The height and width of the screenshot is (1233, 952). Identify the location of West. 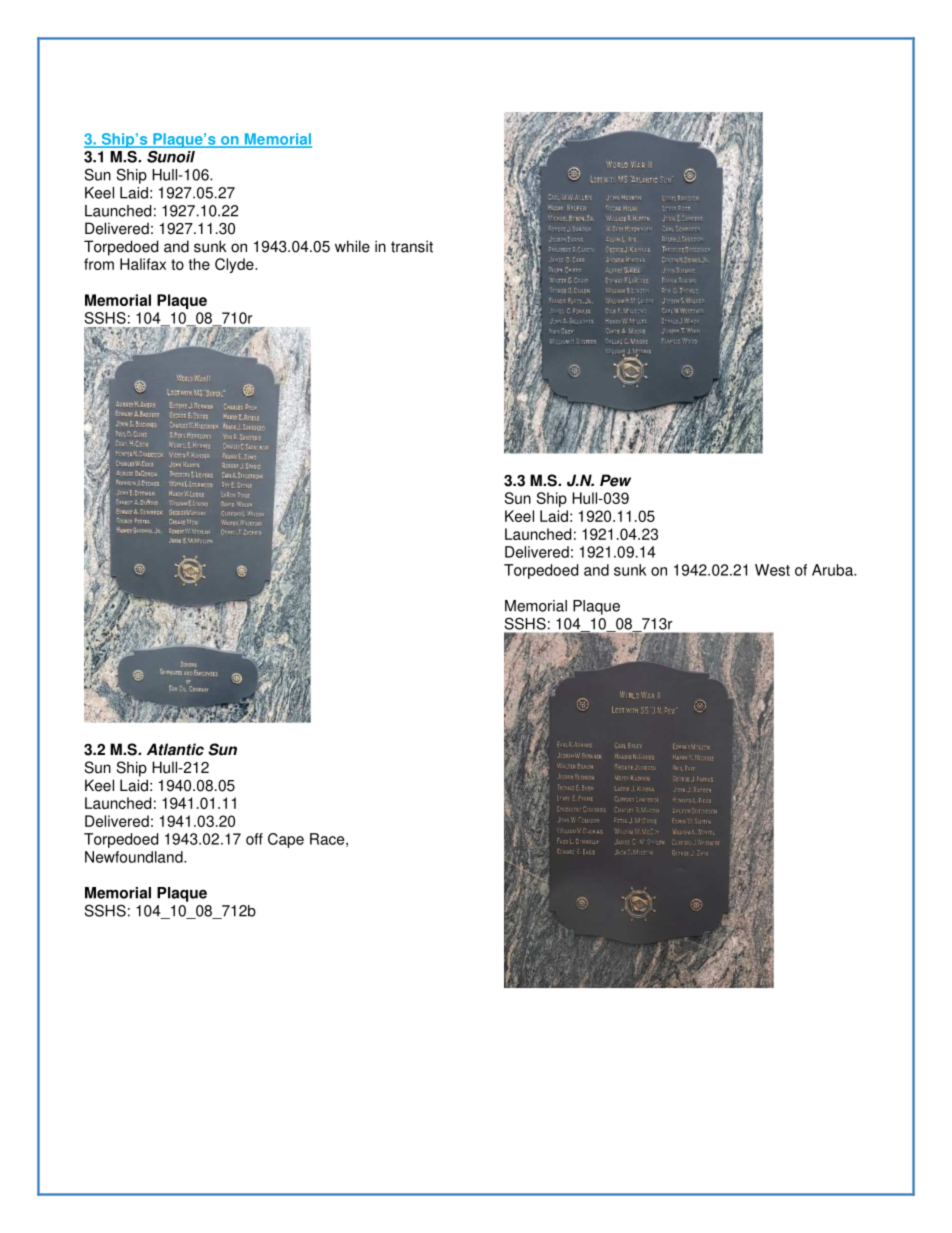
(772, 570).
